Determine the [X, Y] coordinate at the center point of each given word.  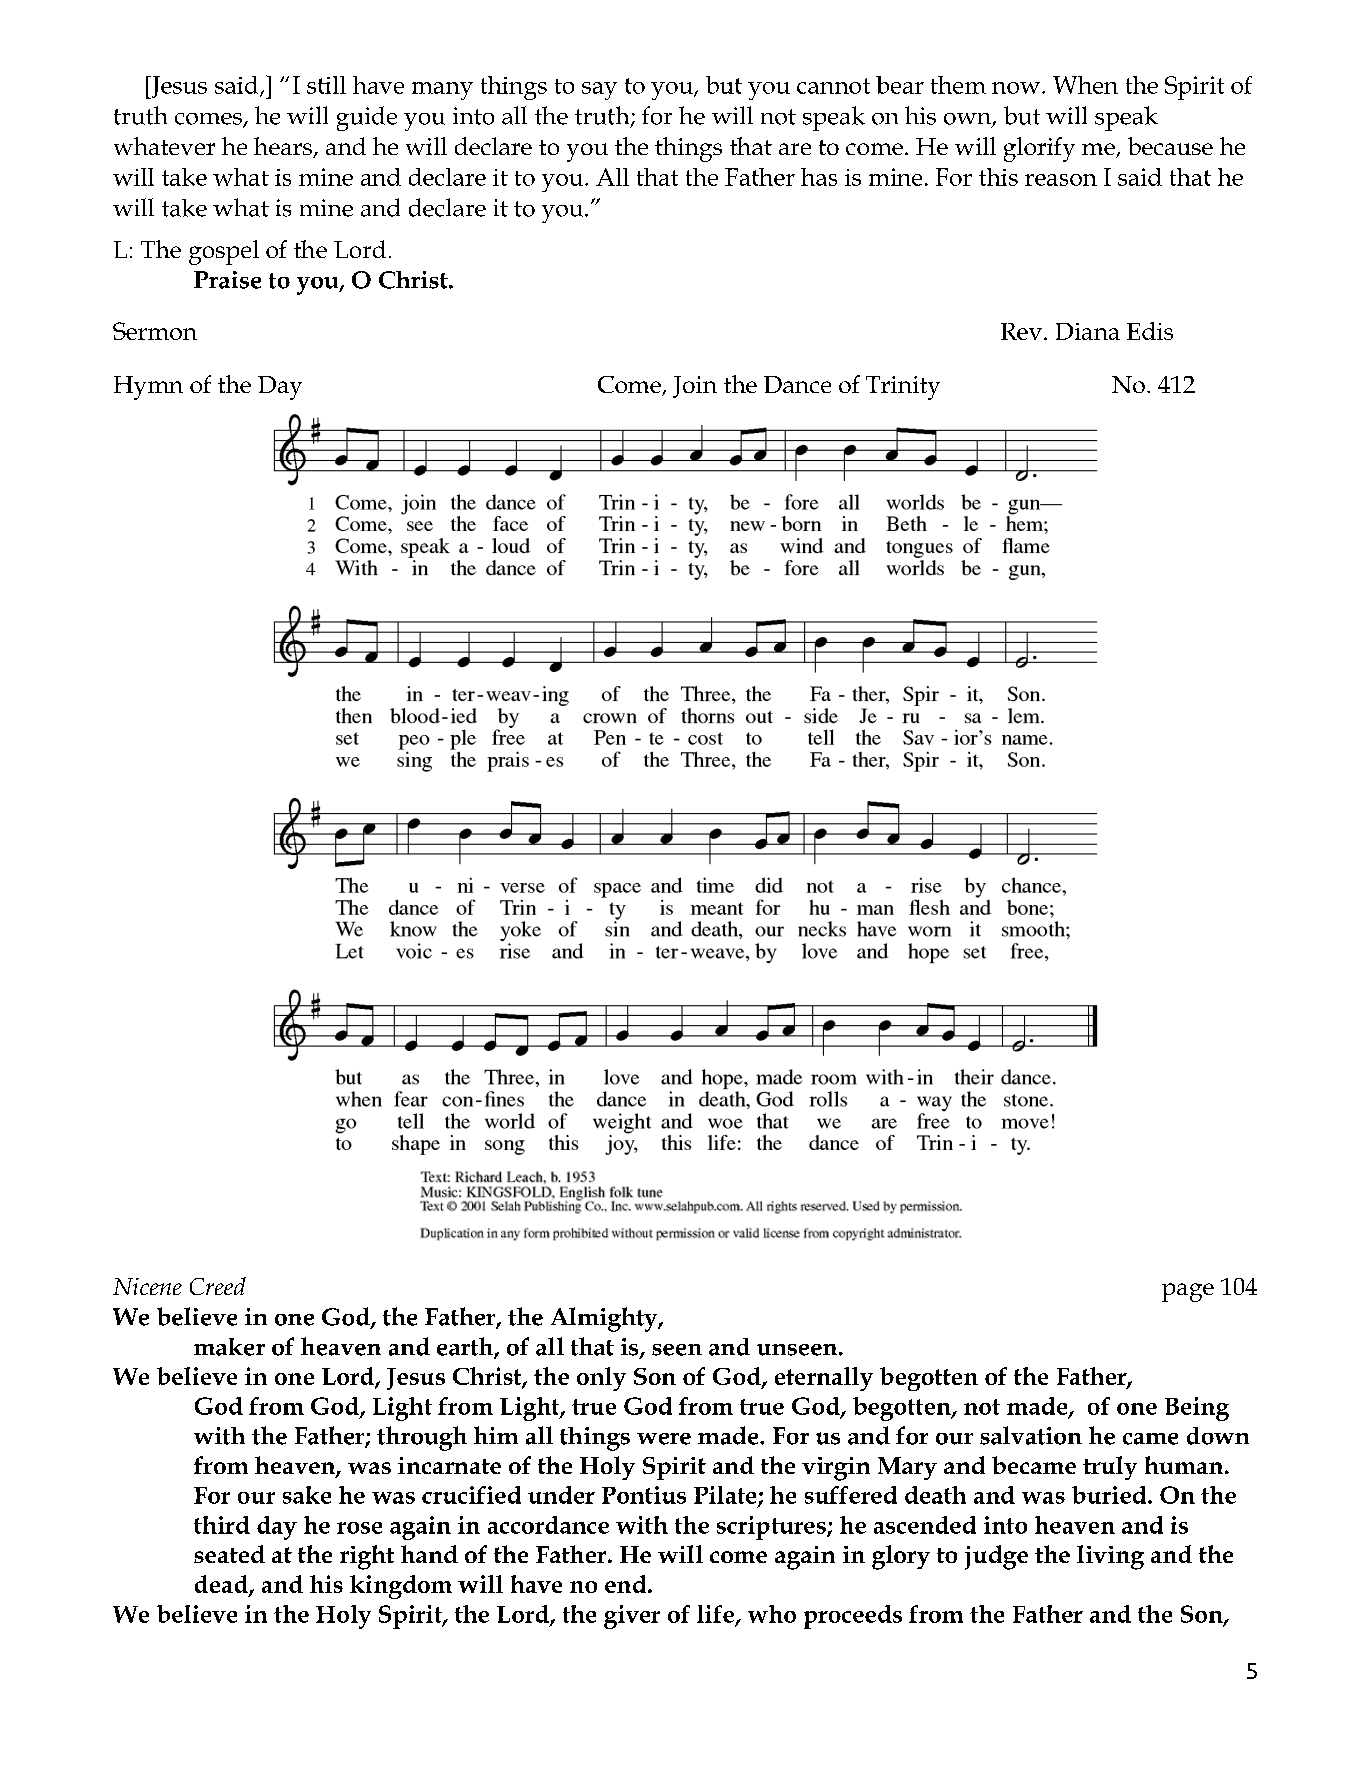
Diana [1088, 331]
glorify [1039, 149]
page [1188, 1292]
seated [229, 1554]
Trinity [903, 388]
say [599, 91]
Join [695, 387]
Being [1197, 1409]
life [715, 1614]
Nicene [147, 1286]
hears [284, 147]
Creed [218, 1286]
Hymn [148, 388]
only [601, 1379]
